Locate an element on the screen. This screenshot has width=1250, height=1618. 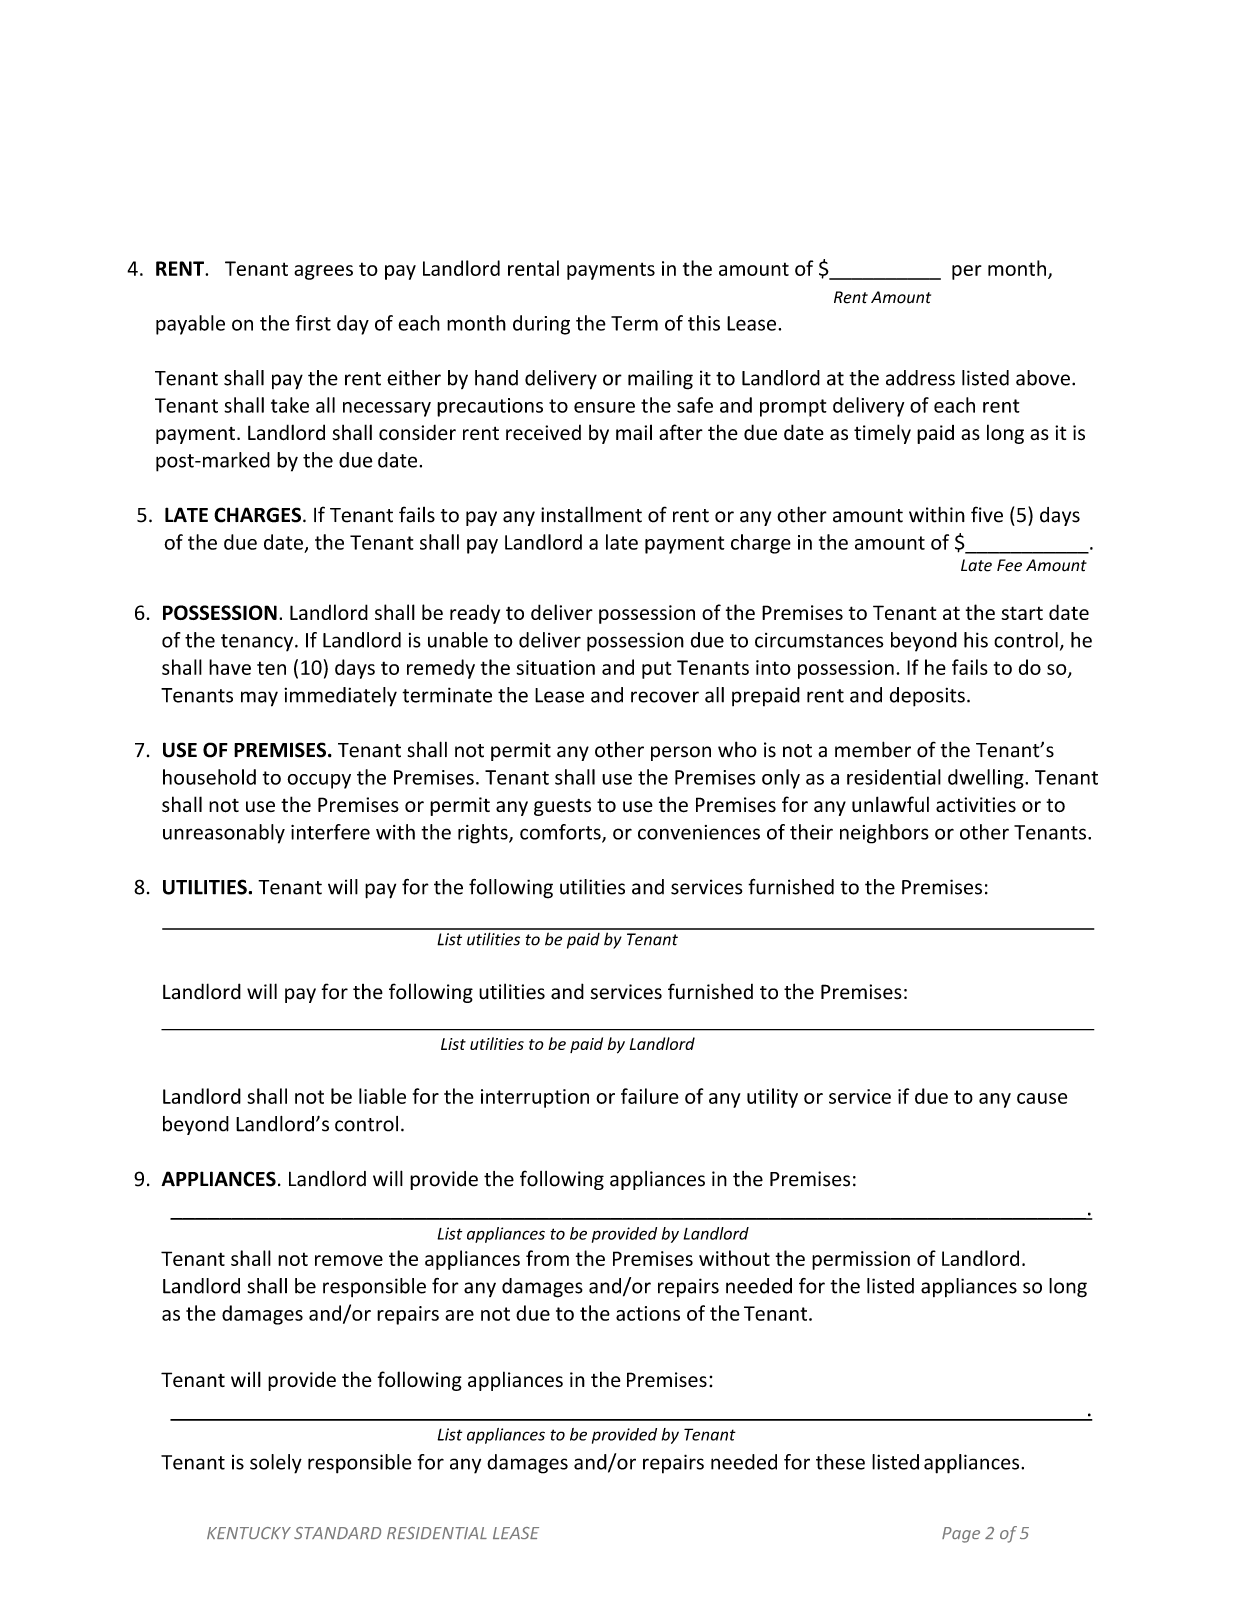
tenancy is located at coordinates (258, 643).
